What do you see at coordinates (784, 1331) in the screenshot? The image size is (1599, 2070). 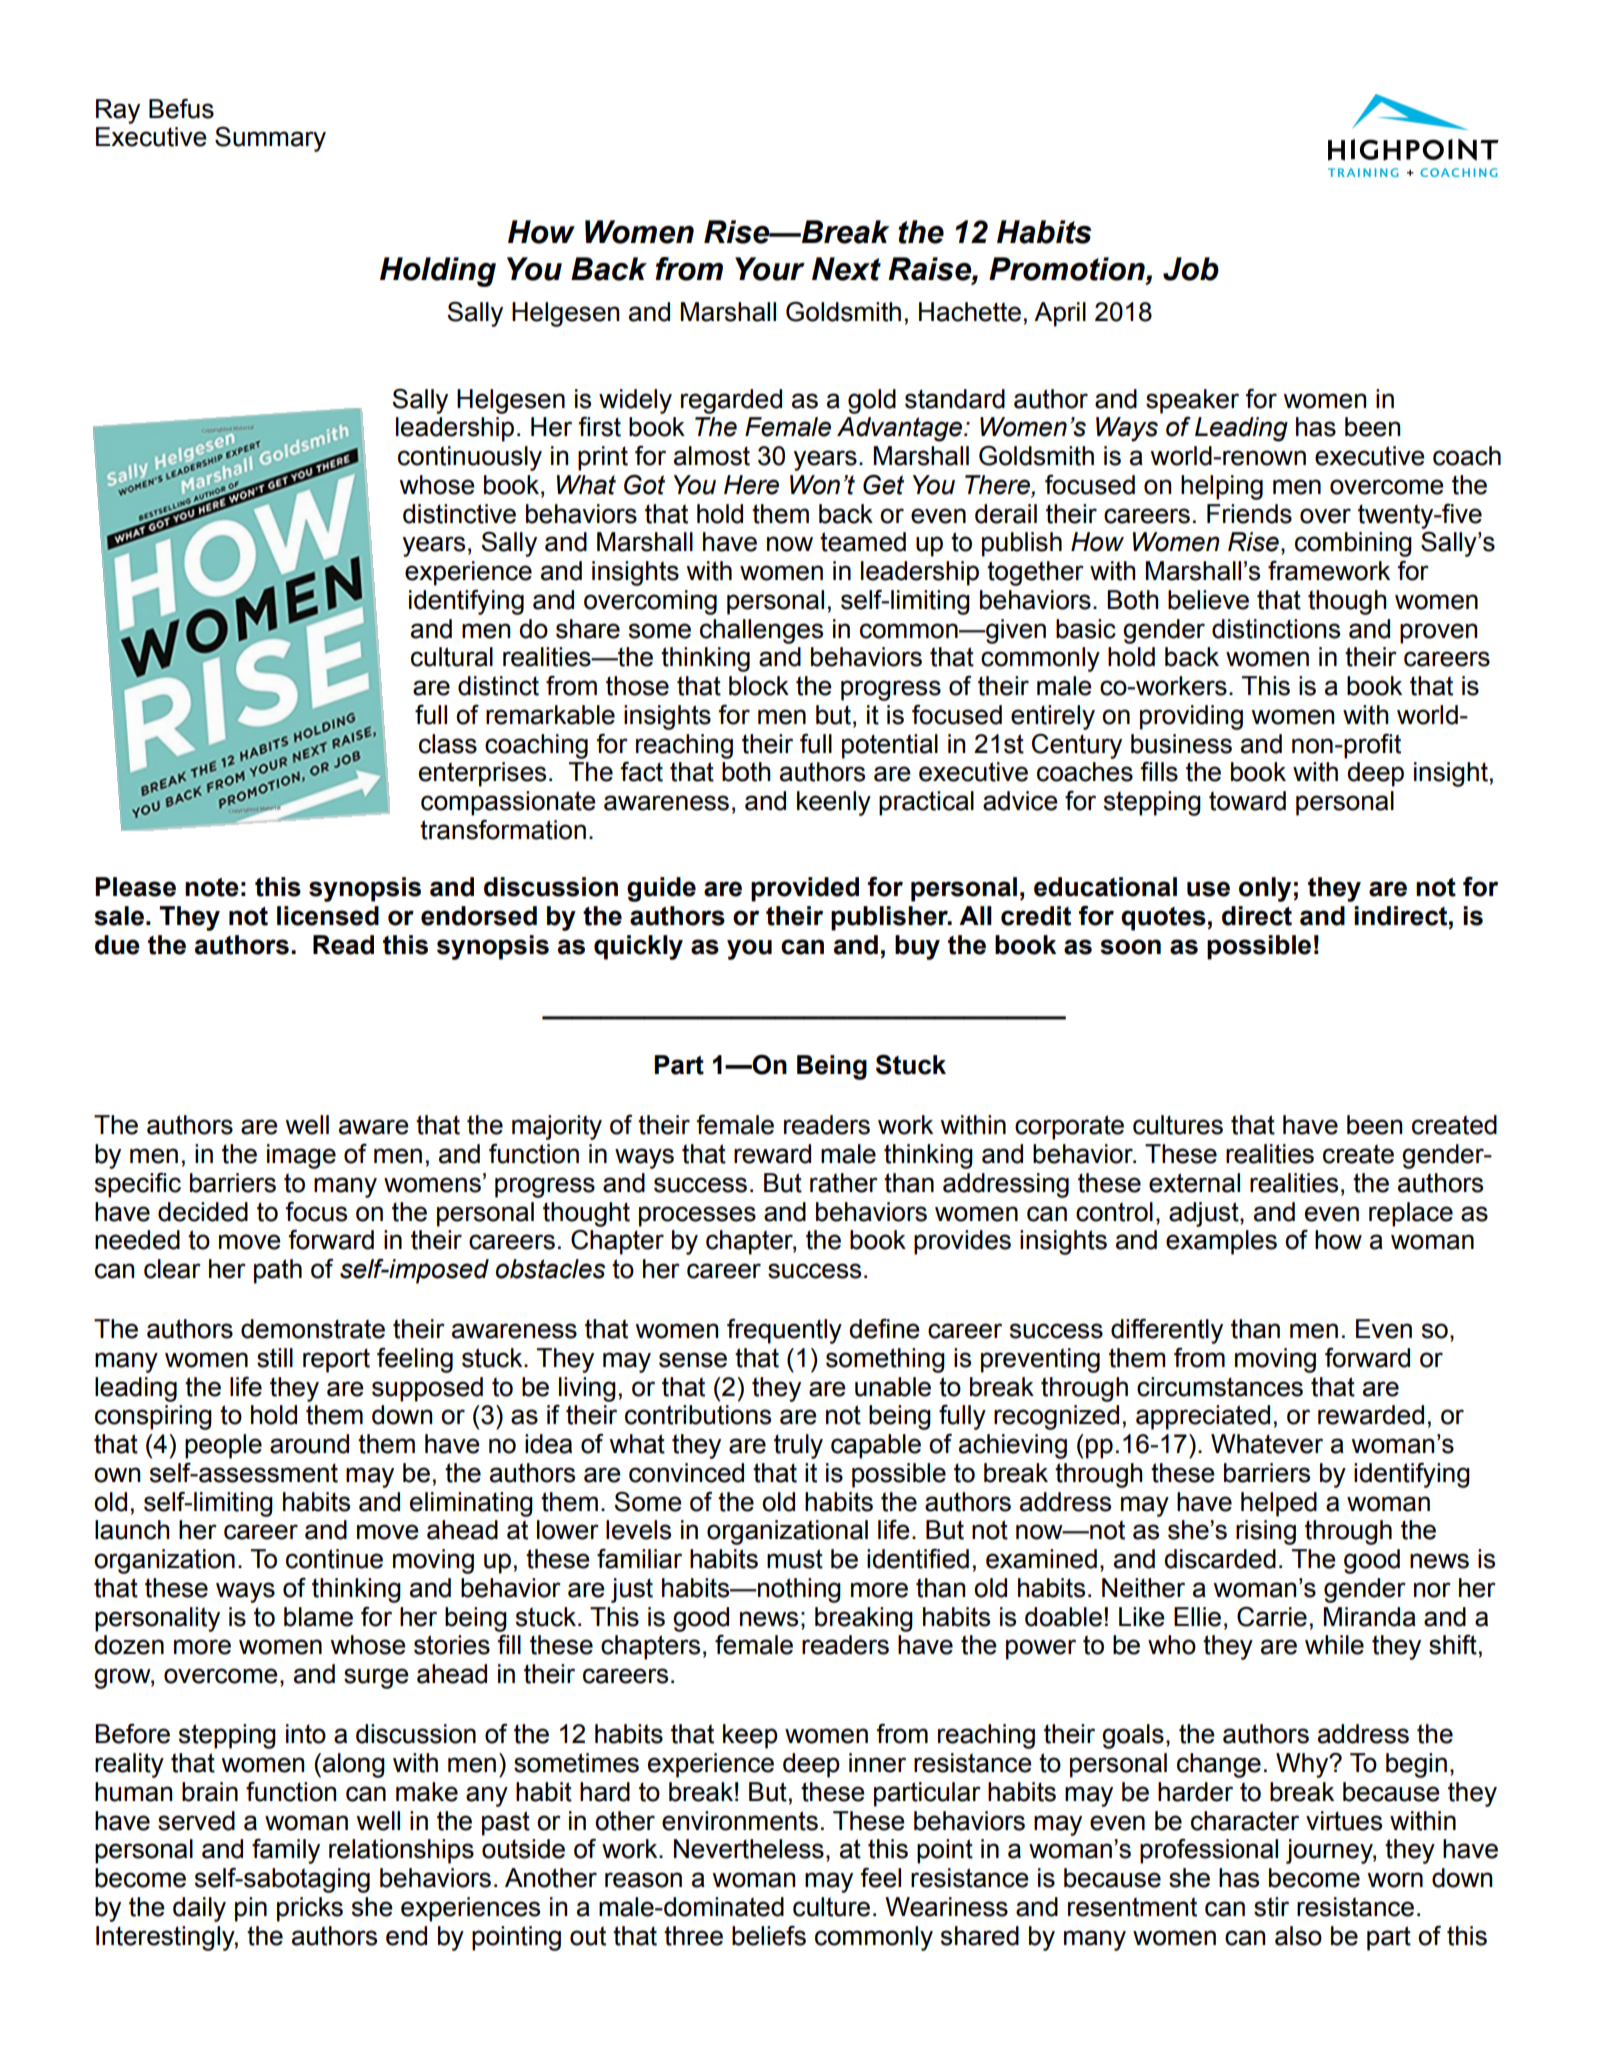 I see `frequently` at bounding box center [784, 1331].
